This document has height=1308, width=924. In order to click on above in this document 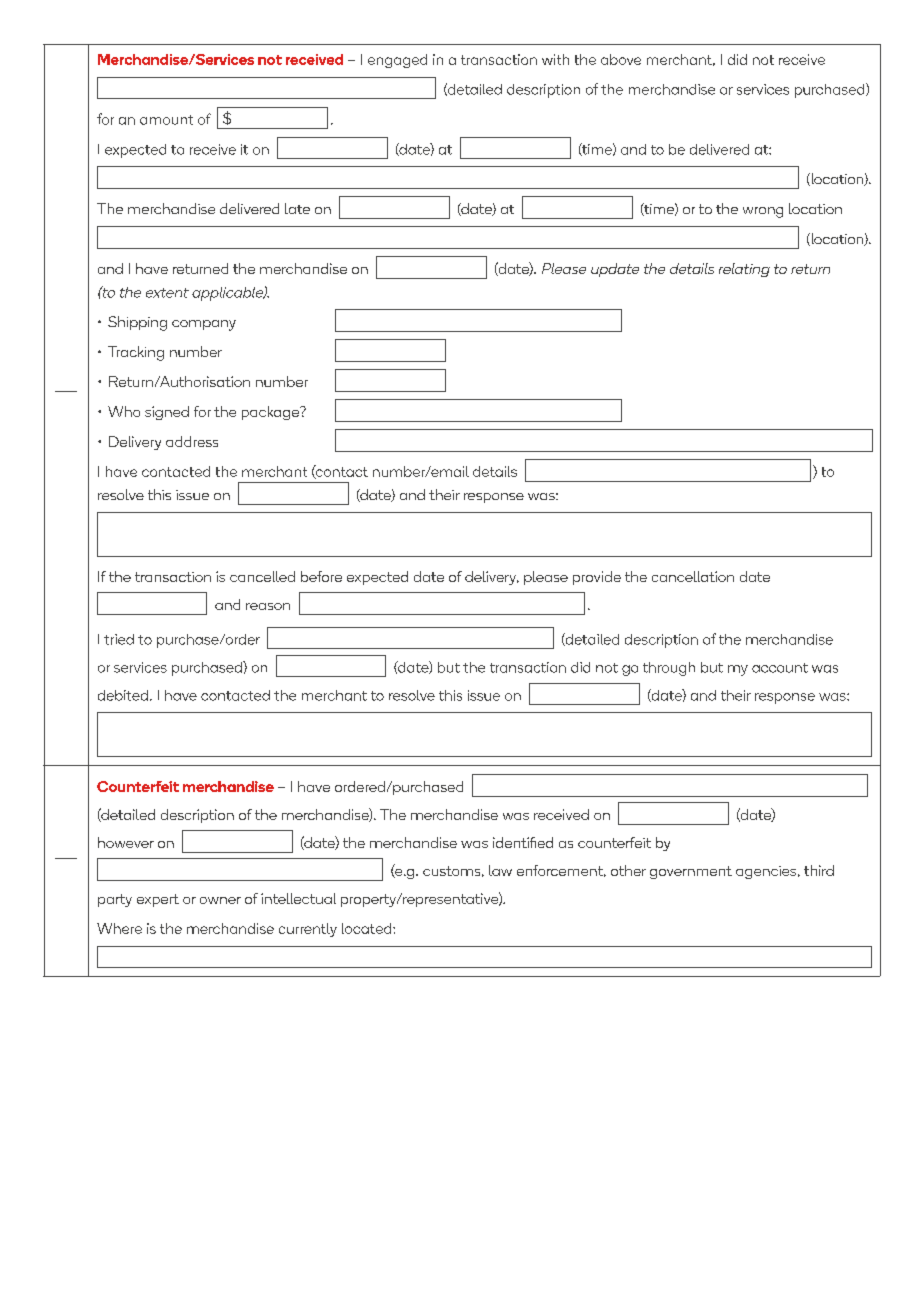, I will do `click(621, 59)`.
